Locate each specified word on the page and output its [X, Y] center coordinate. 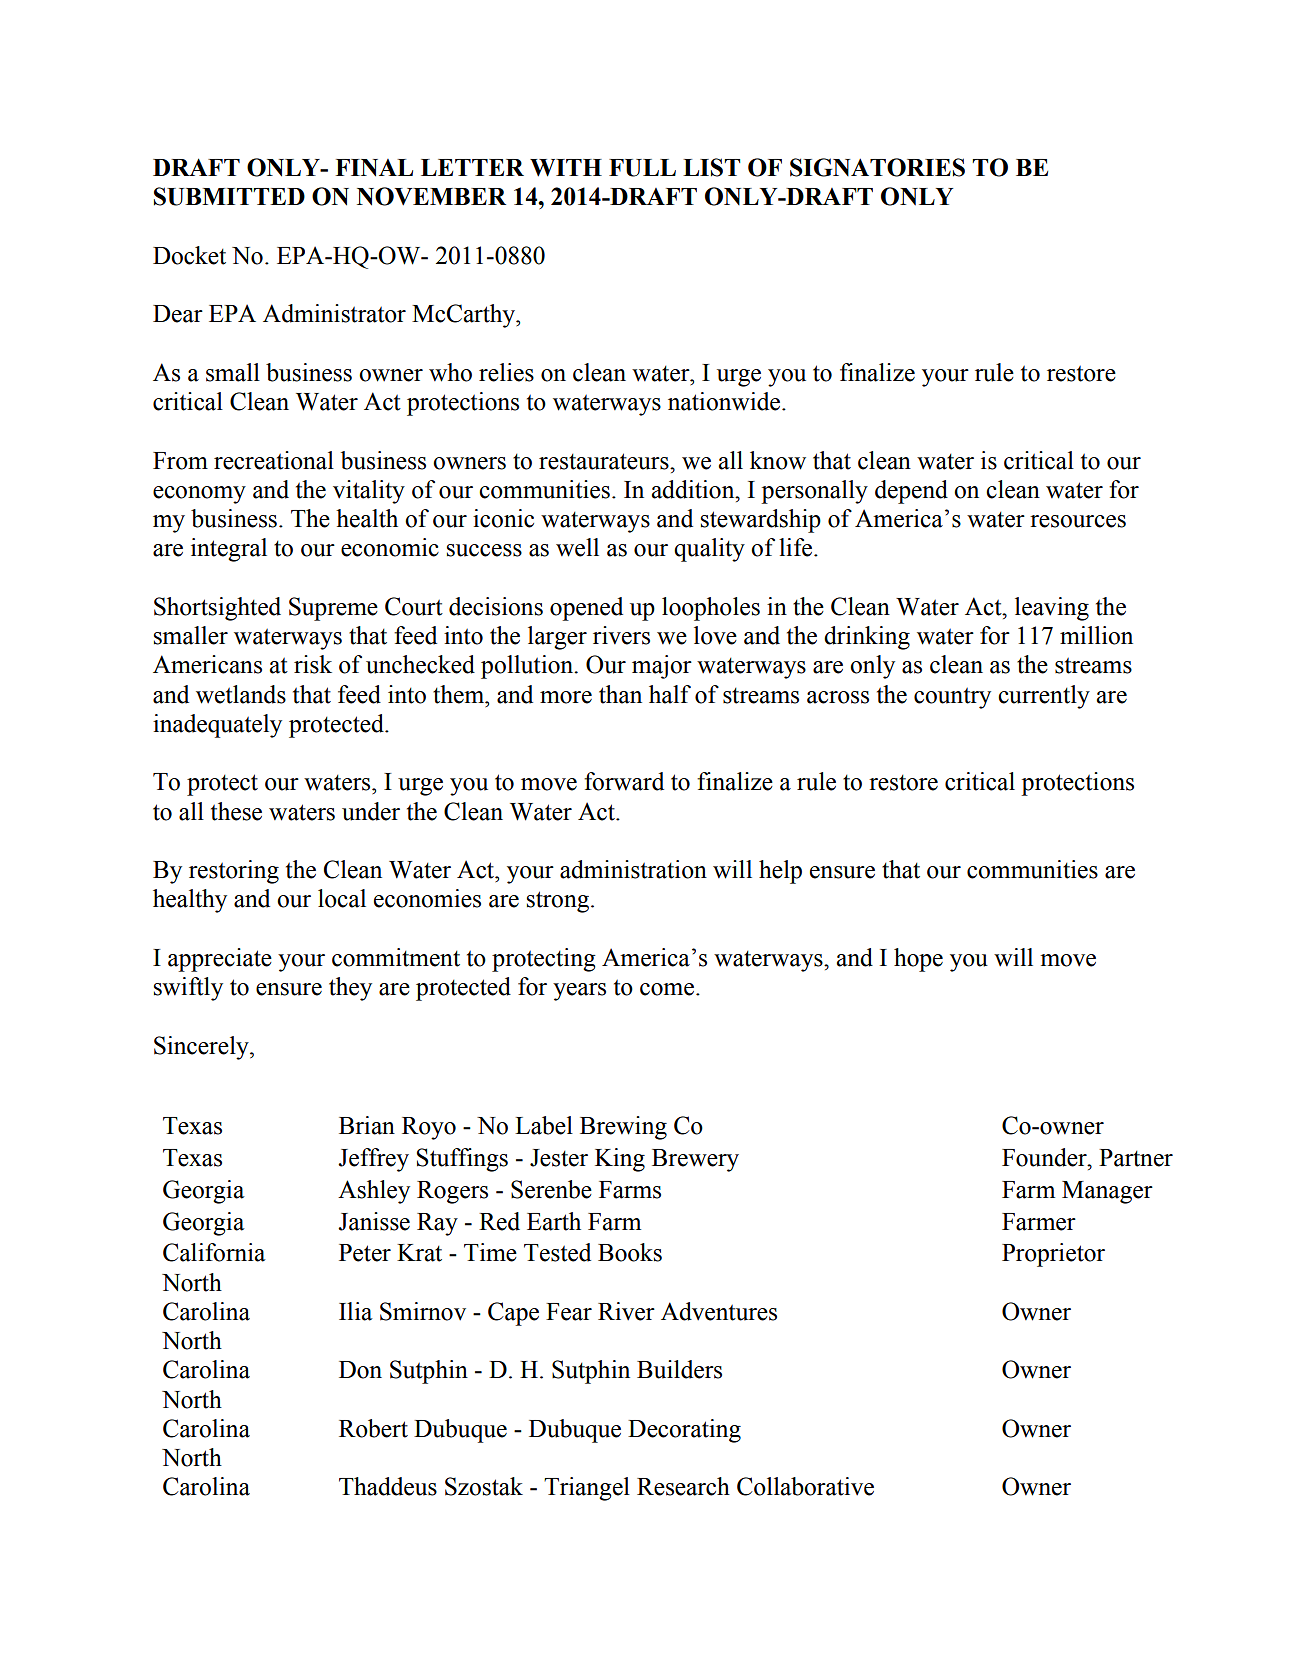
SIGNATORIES [877, 167]
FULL [642, 168]
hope [918, 960]
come [668, 989]
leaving [1052, 609]
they [350, 989]
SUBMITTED [229, 196]
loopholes [711, 609]
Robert [373, 1428]
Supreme [333, 609]
